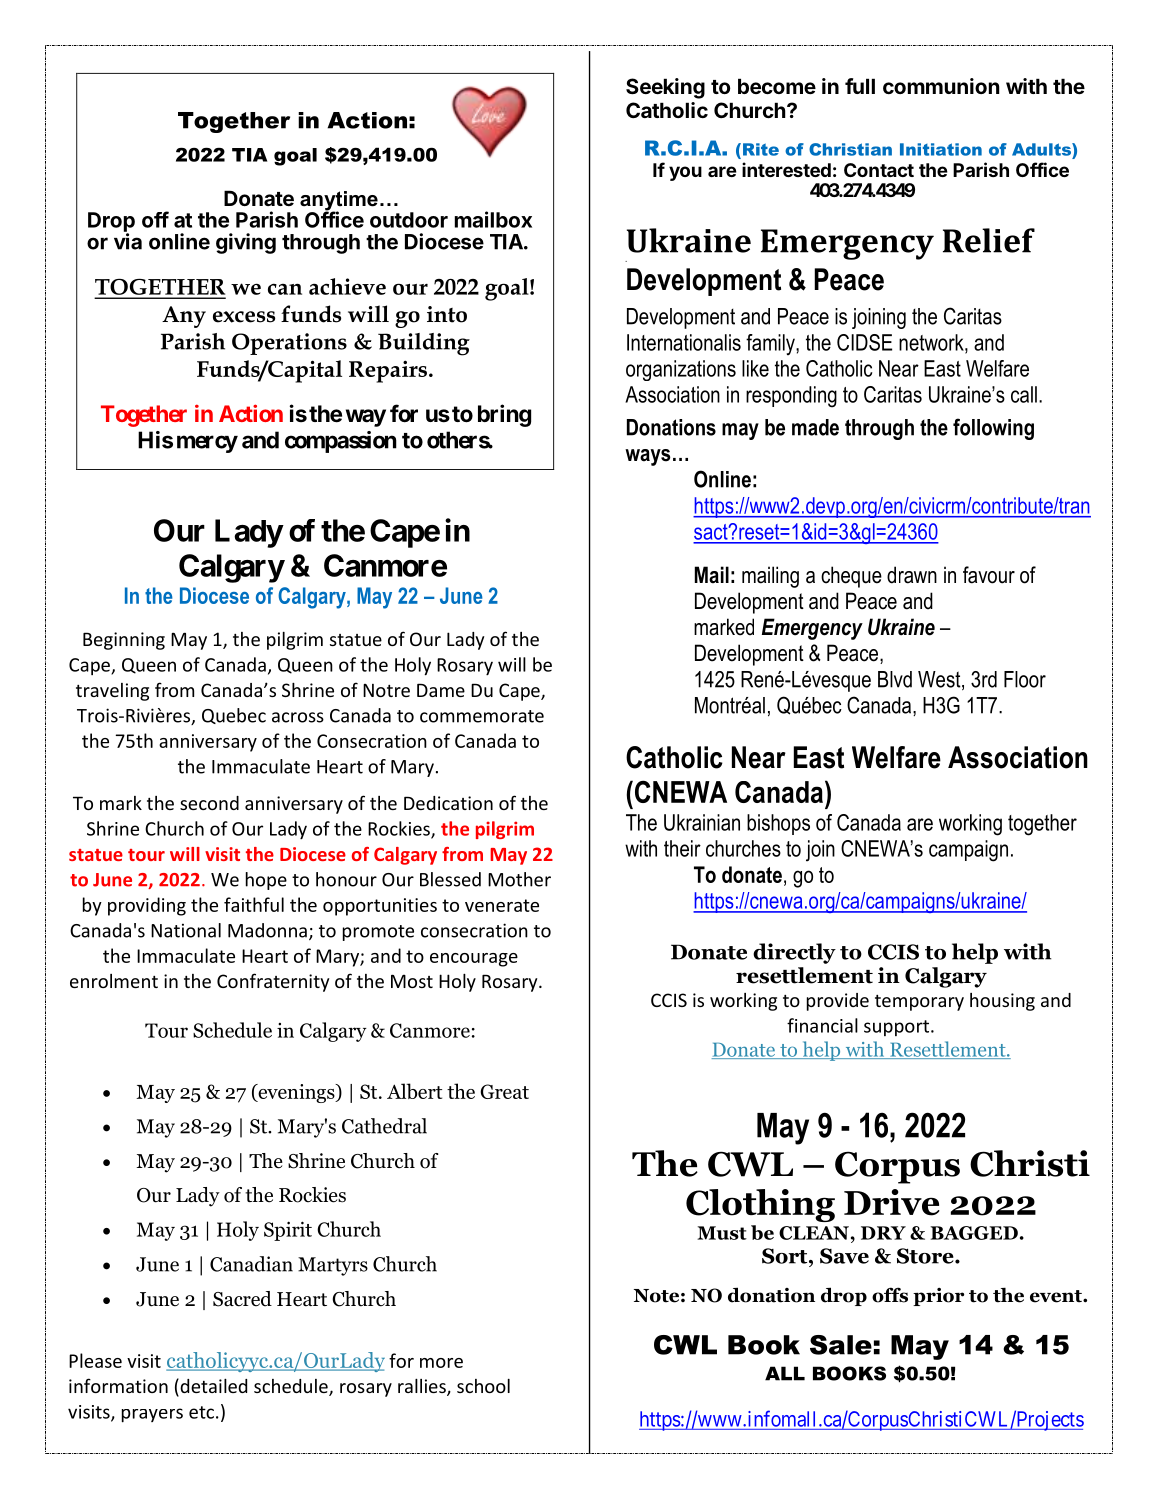 Image resolution: width=1158 pixels, height=1499 pixels. What do you see at coordinates (504, 1091) in the screenshot?
I see `Great` at bounding box center [504, 1091].
